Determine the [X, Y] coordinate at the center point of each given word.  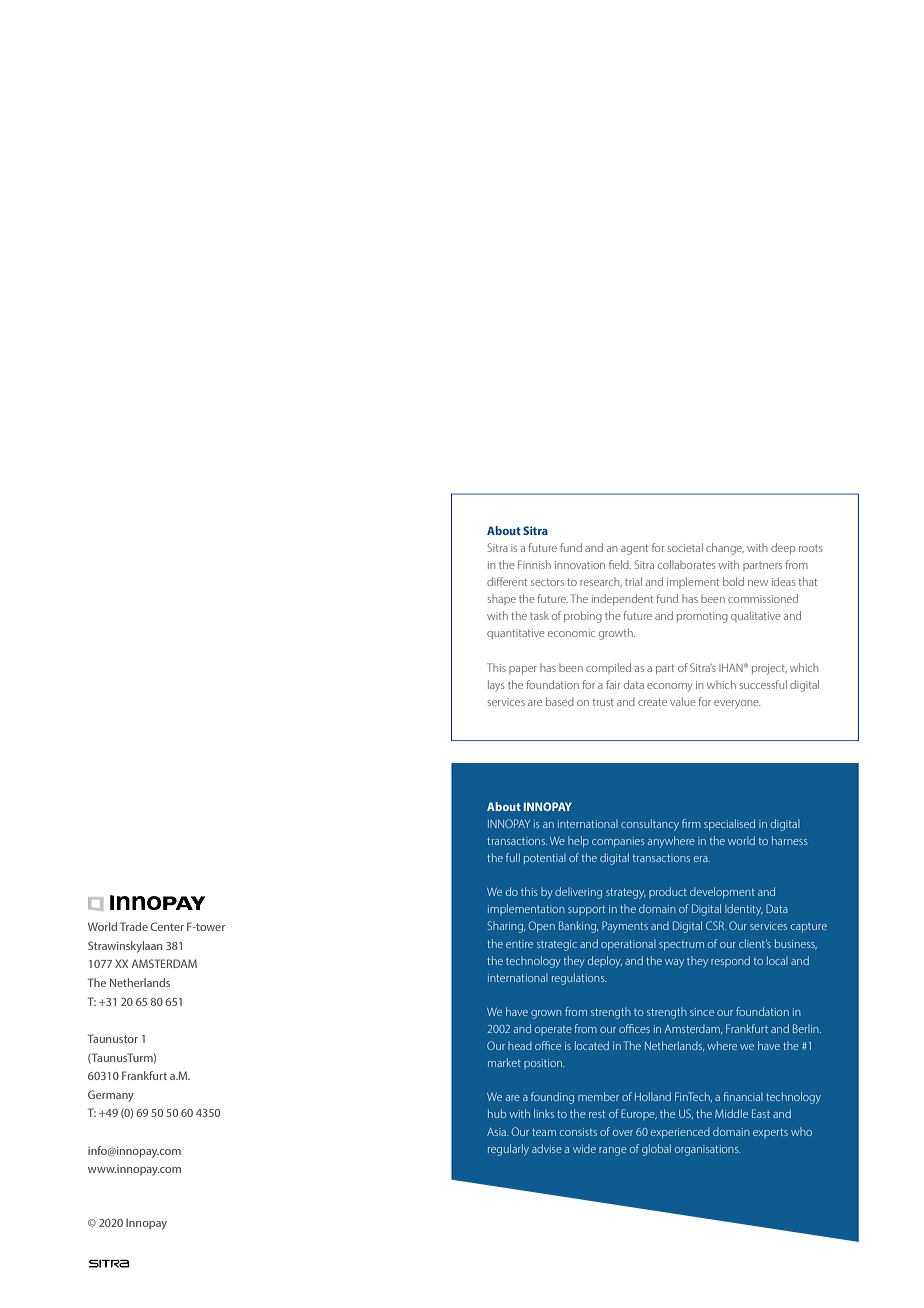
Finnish [534, 564]
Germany [111, 1096]
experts [770, 1133]
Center [167, 926]
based [560, 701]
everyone [737, 704]
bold [733, 581]
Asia [497, 1132]
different [507, 581]
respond [730, 961]
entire [519, 944]
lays [496, 686]
